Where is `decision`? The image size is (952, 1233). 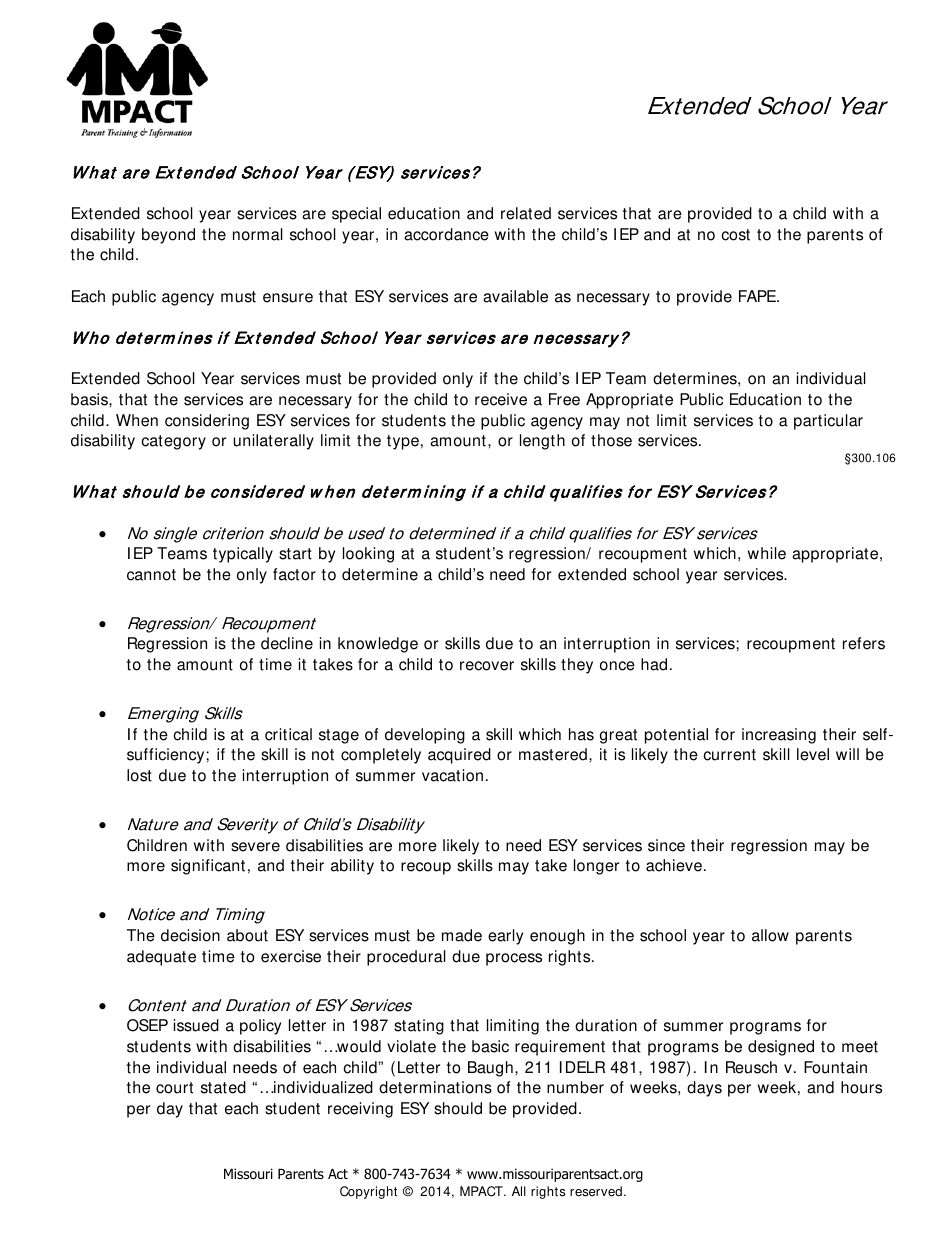
decision is located at coordinates (190, 935).
